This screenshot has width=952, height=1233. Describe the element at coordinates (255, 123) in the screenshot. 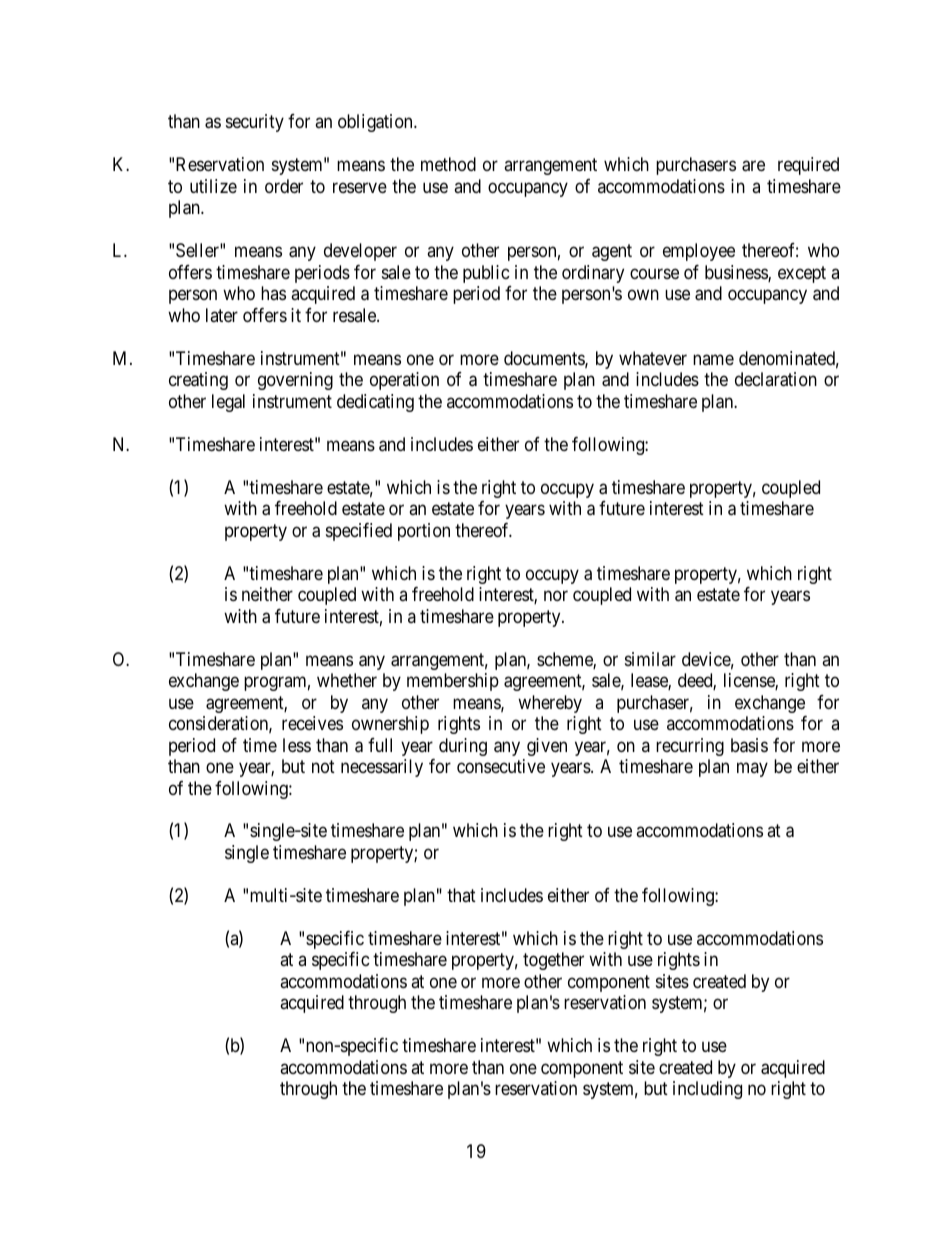

I see `security` at that location.
